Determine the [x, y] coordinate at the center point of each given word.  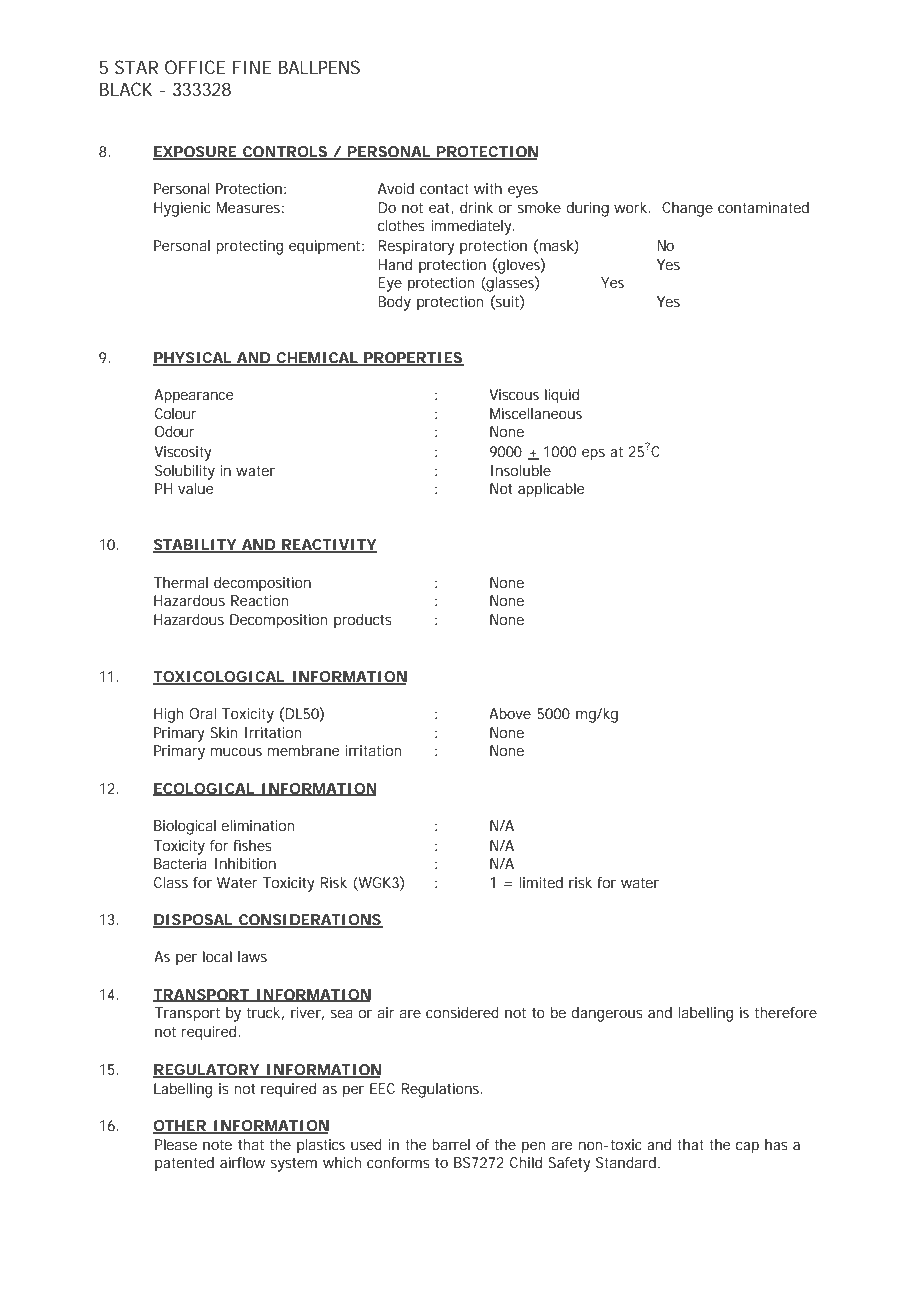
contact [444, 188]
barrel [451, 1144]
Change [687, 209]
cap [747, 1148]
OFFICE [195, 67]
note [217, 1144]
